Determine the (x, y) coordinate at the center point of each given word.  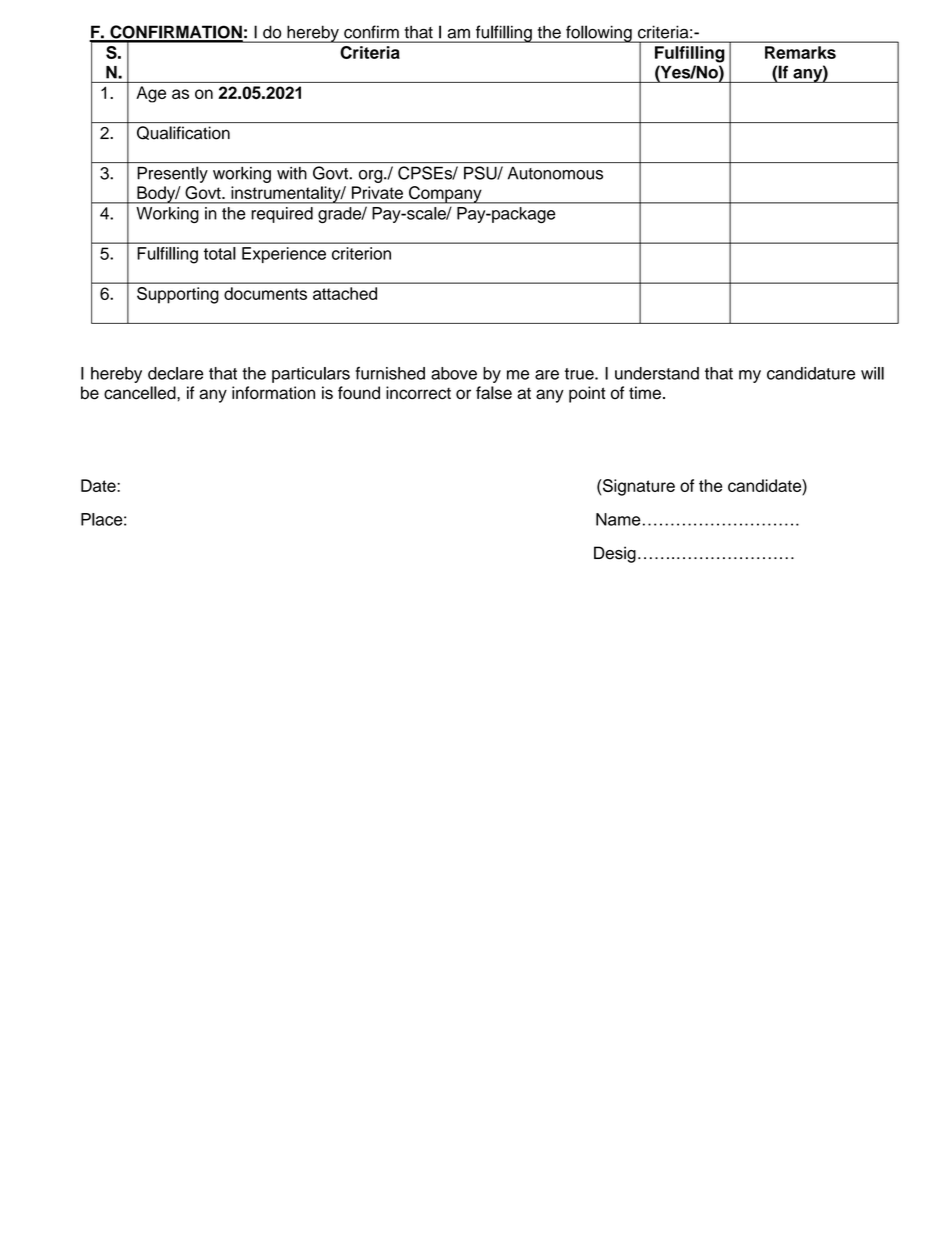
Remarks (800, 52)
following (599, 34)
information (273, 393)
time (645, 393)
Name (618, 519)
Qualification (183, 133)
